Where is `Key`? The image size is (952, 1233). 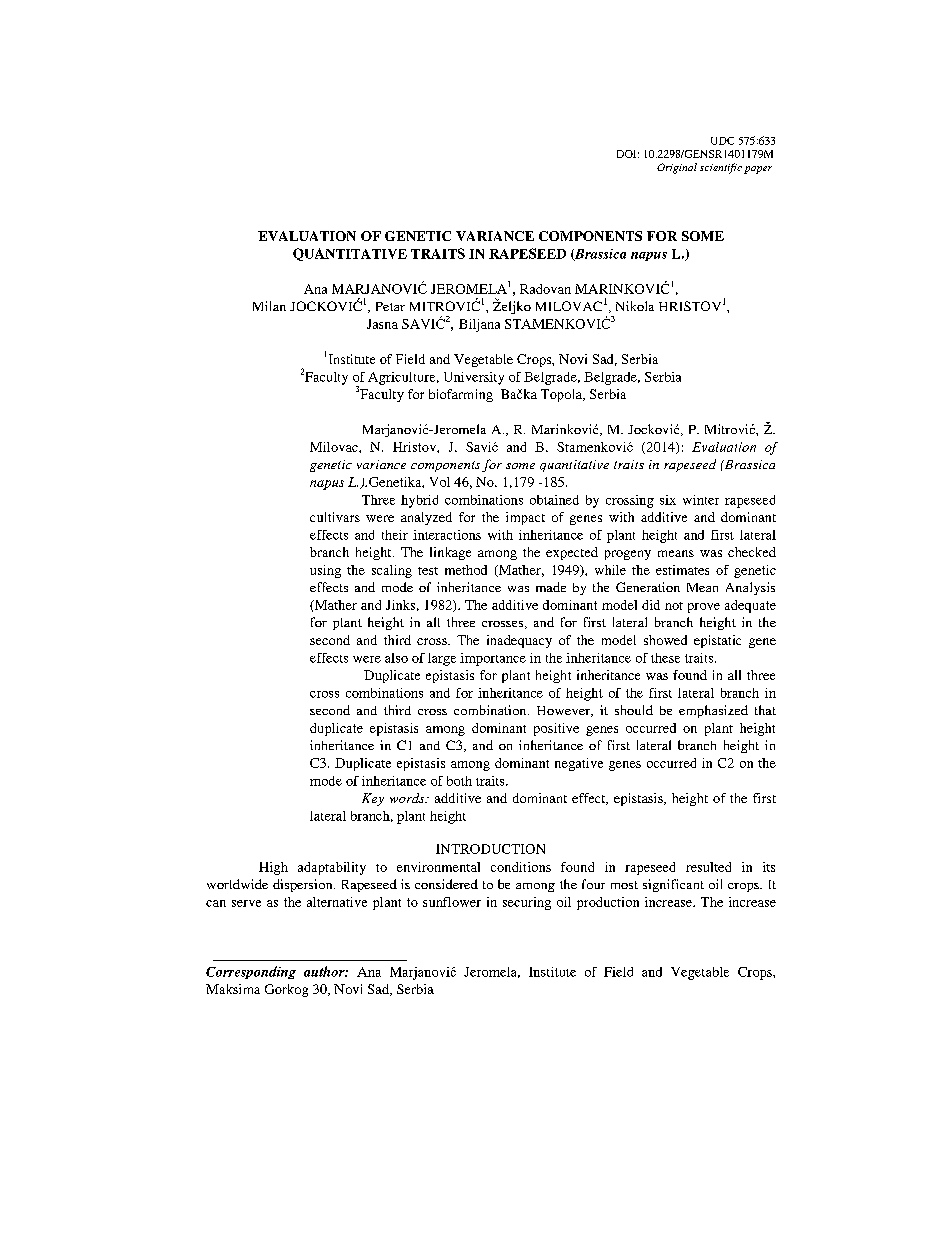
Key is located at coordinates (373, 799).
